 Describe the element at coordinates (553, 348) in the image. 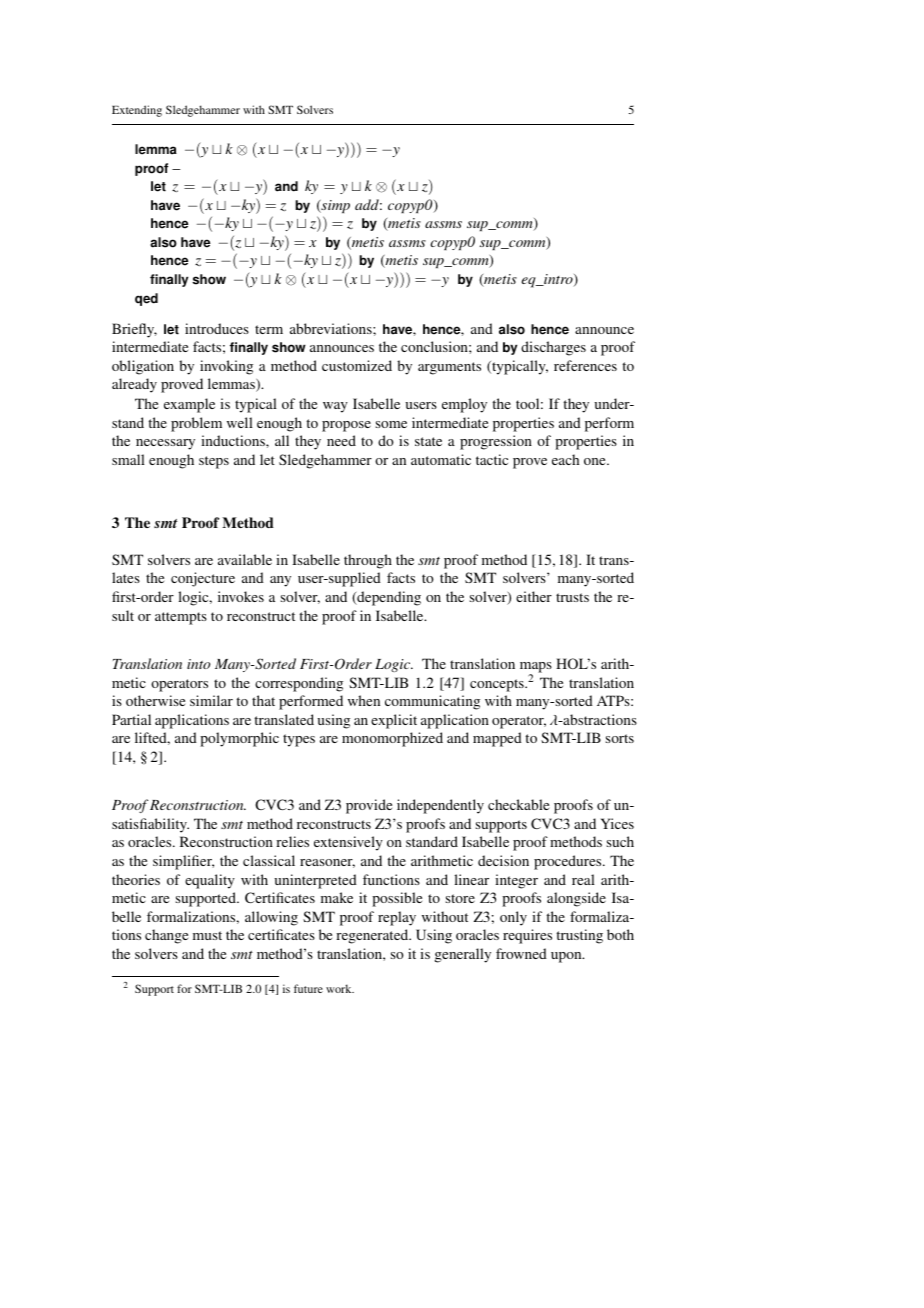

I see `discharges` at that location.
